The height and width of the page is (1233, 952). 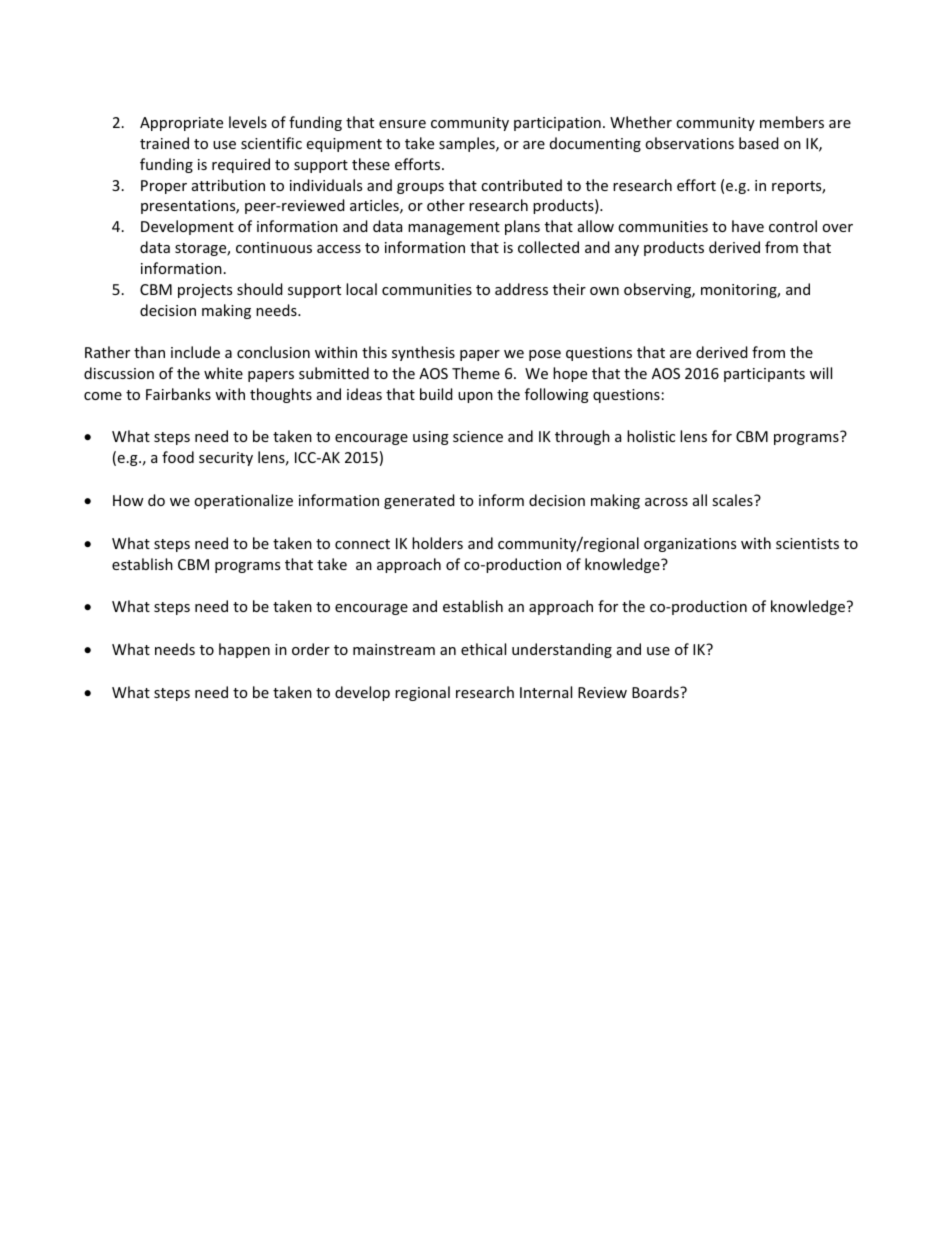 What do you see at coordinates (690, 545) in the page?
I see `organizations` at bounding box center [690, 545].
